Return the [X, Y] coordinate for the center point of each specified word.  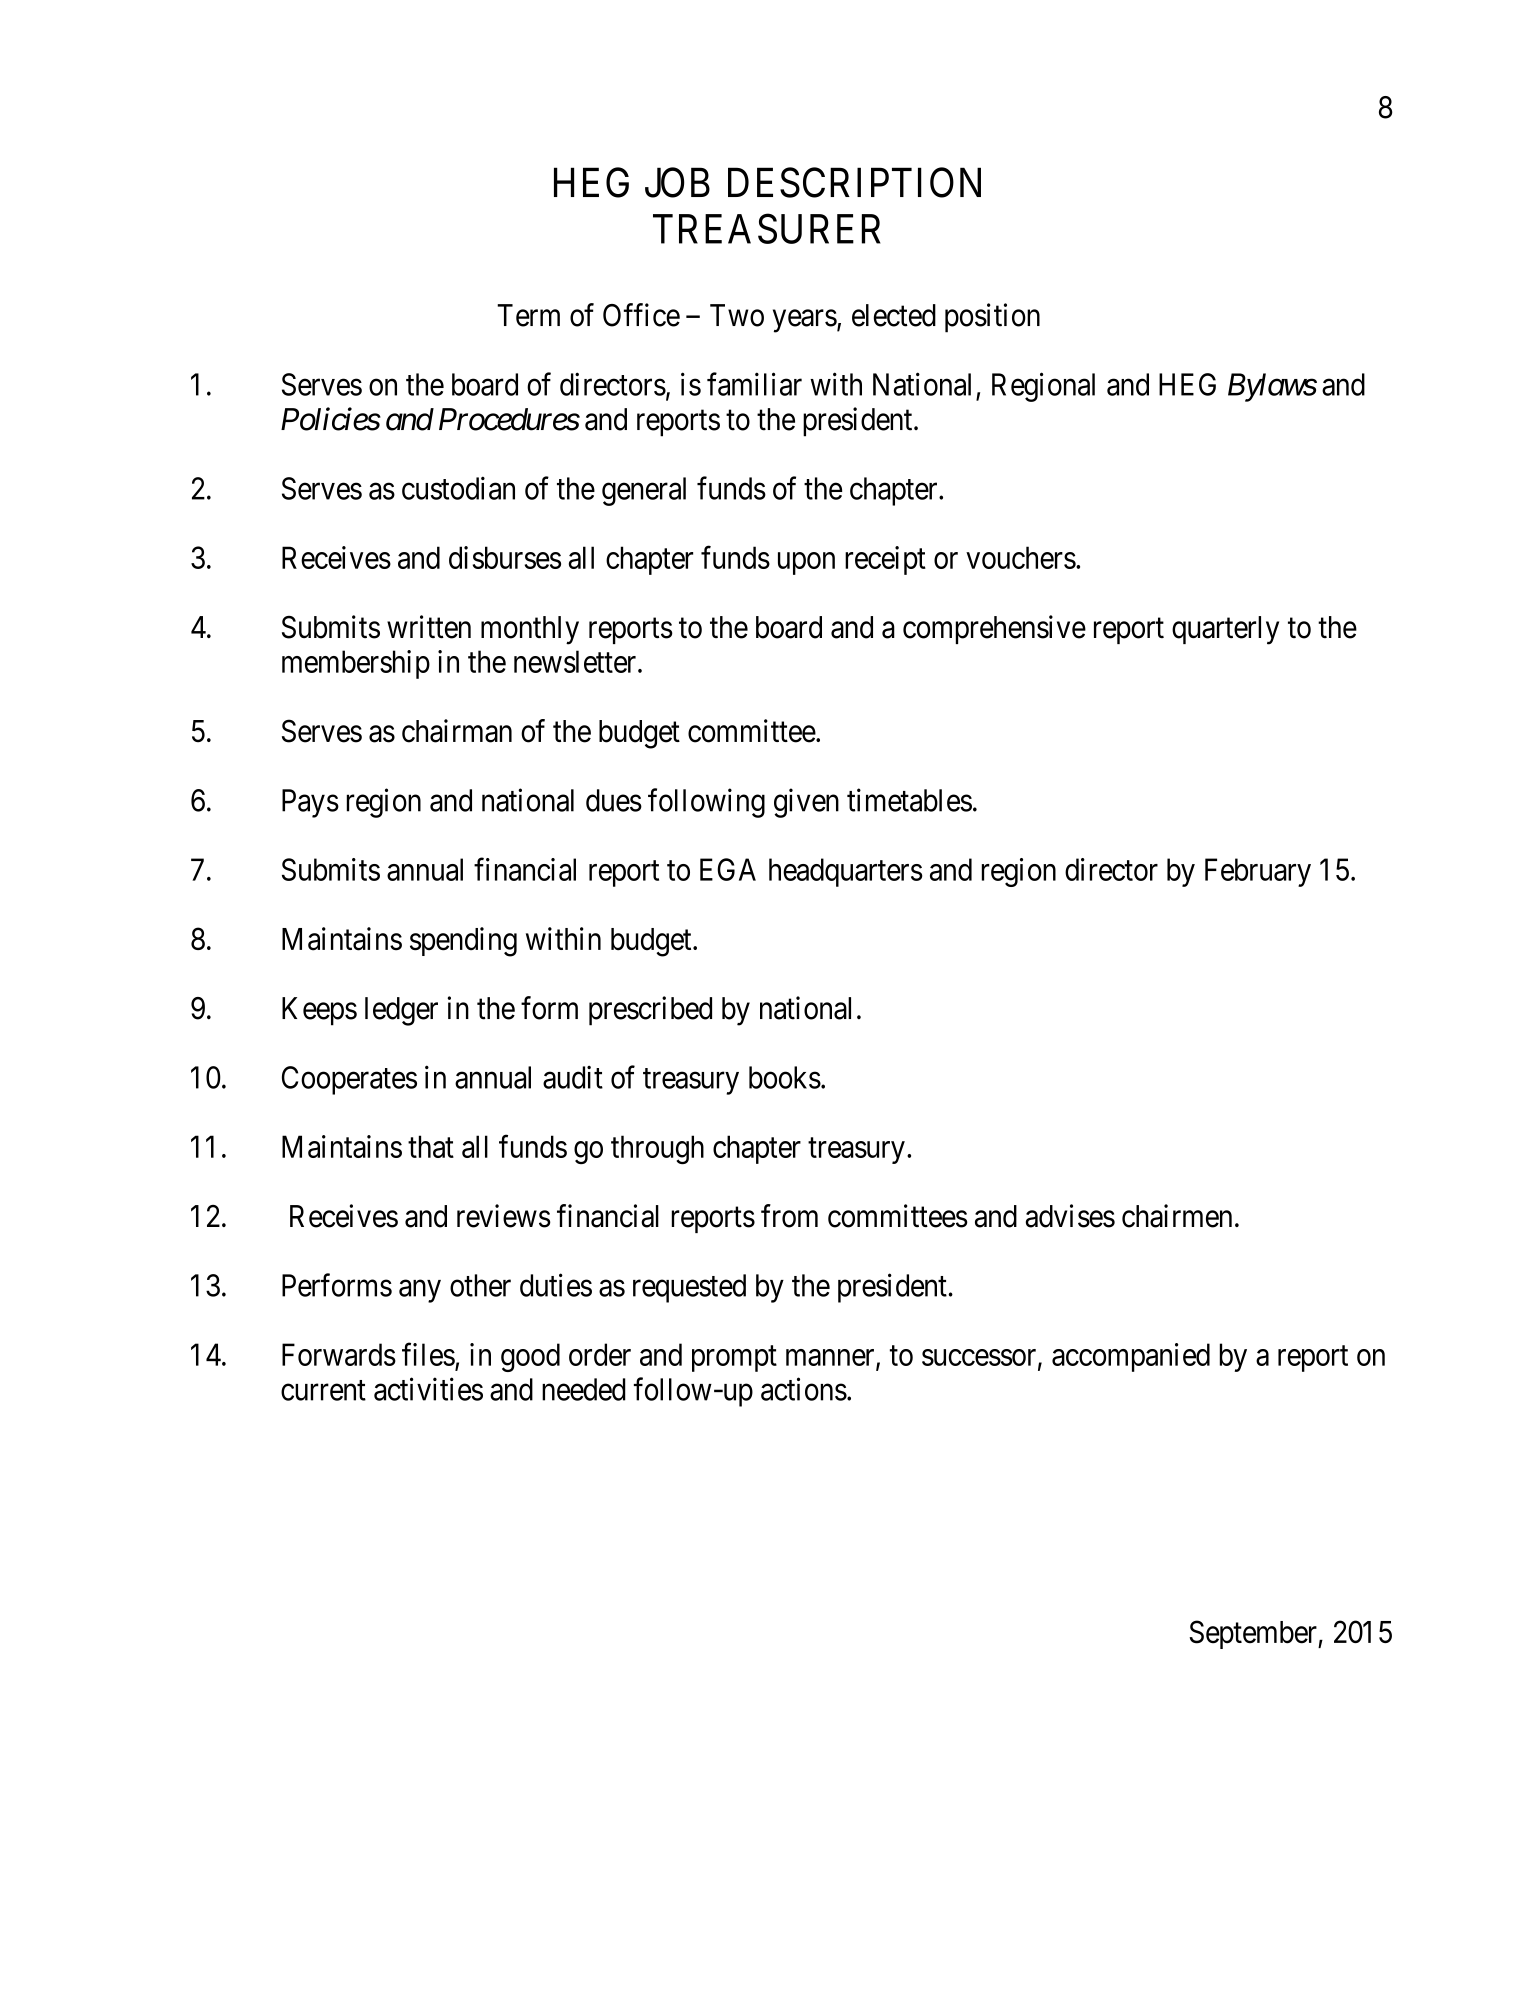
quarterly [1225, 630]
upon [806, 563]
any [420, 1291]
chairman [457, 731]
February [1258, 872]
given [806, 803]
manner [831, 1358]
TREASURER [767, 229]
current [323, 1390]
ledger [401, 1011]
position [992, 318]
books [785, 1077]
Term [528, 315]
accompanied [1131, 1357]
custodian [458, 488]
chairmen [1177, 1216]
